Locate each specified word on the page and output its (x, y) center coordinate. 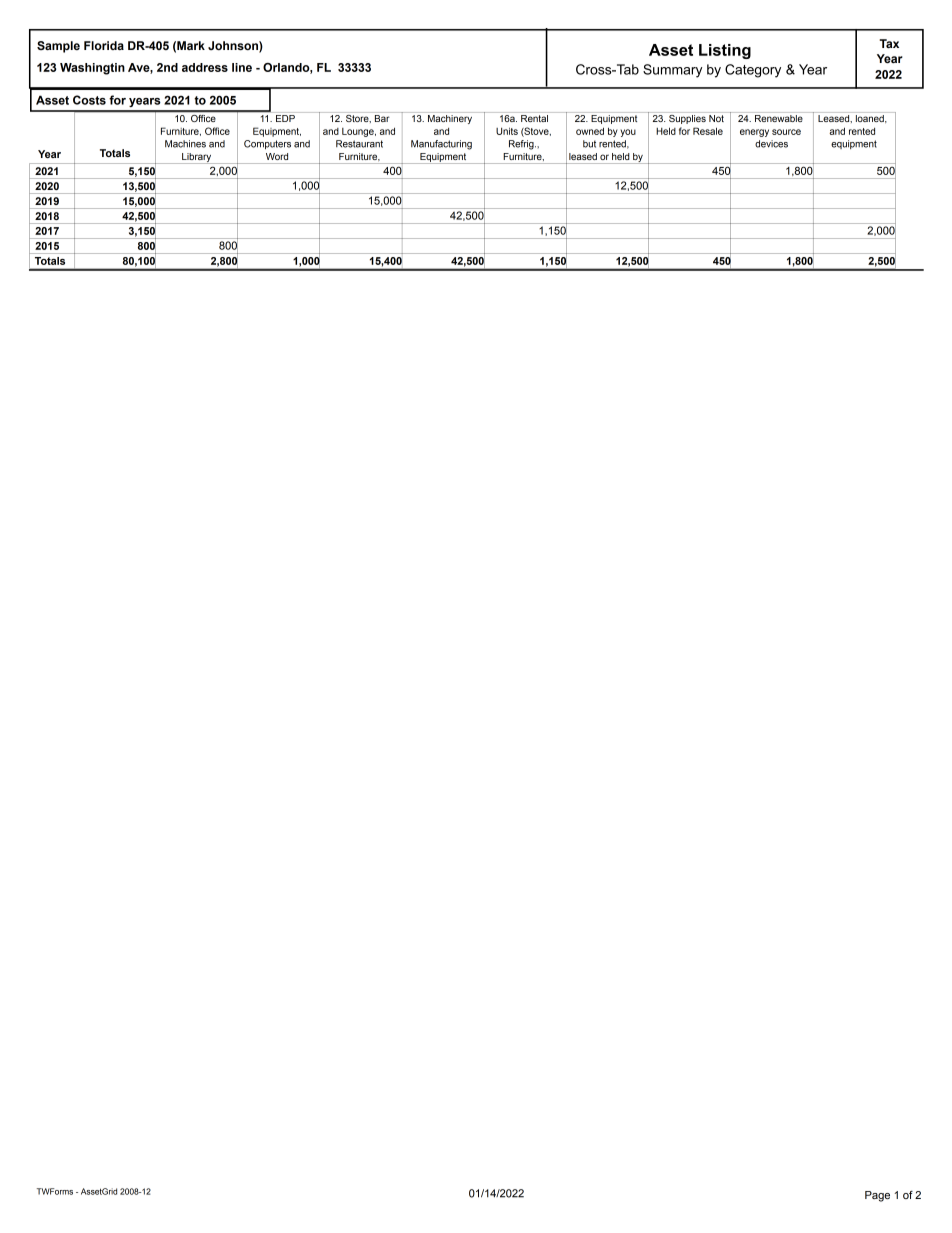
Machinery (450, 119)
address (205, 67)
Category (753, 71)
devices (771, 144)
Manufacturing (441, 145)
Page (877, 1196)
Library (197, 158)
